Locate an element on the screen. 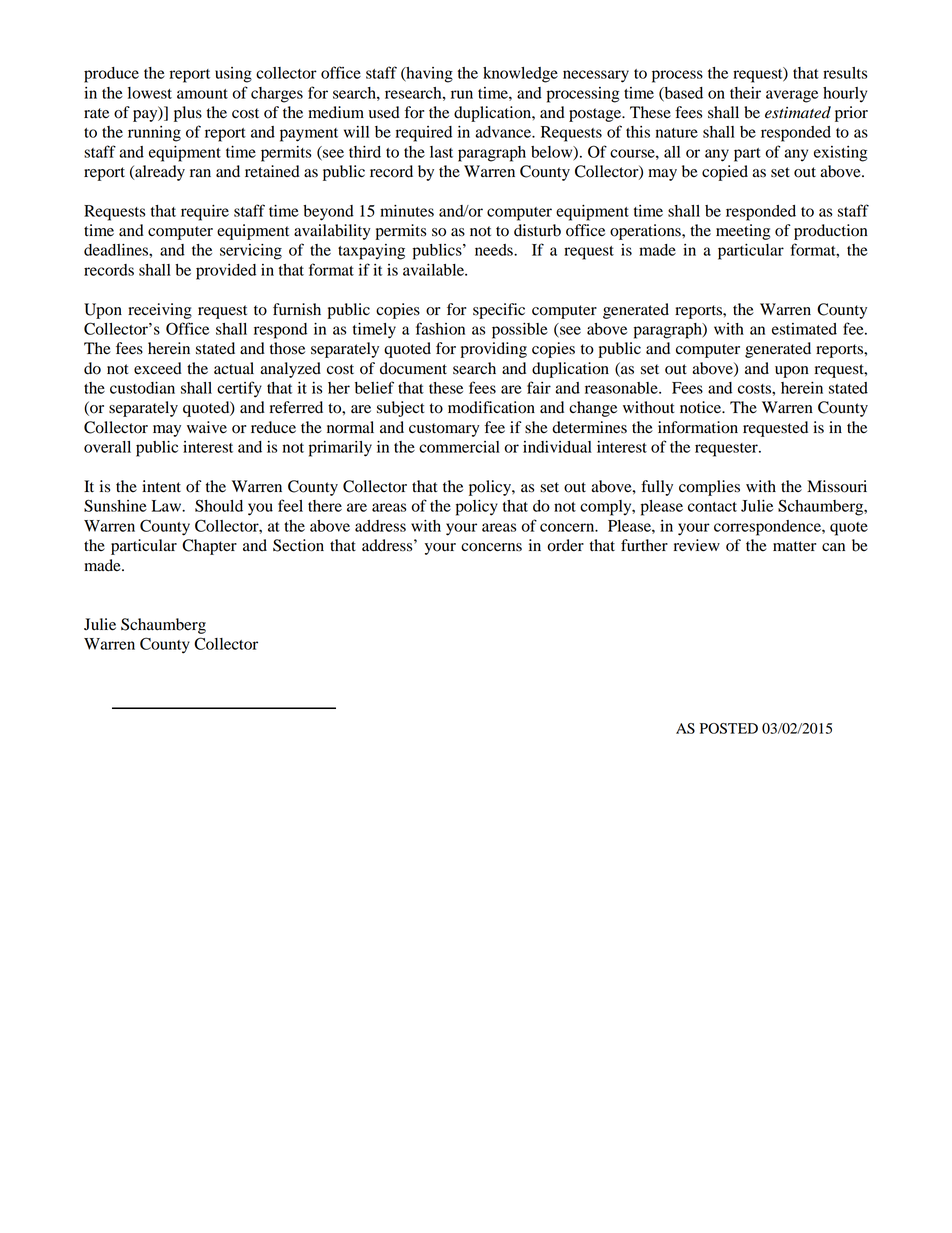 The height and width of the screenshot is (1233, 952). amount is located at coordinates (202, 94).
